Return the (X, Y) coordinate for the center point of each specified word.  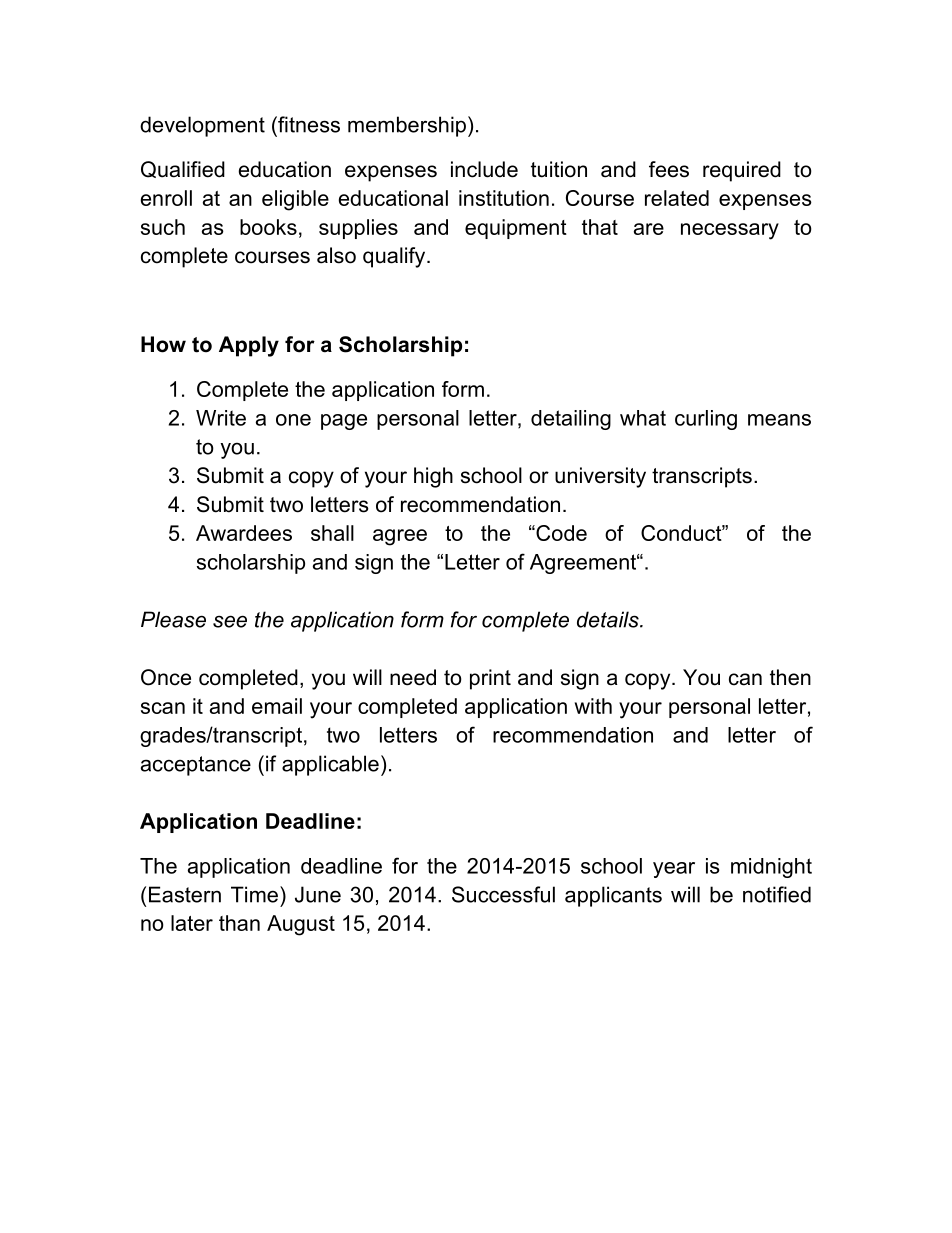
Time (254, 894)
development (202, 126)
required (742, 171)
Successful (503, 894)
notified (777, 894)
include (484, 169)
